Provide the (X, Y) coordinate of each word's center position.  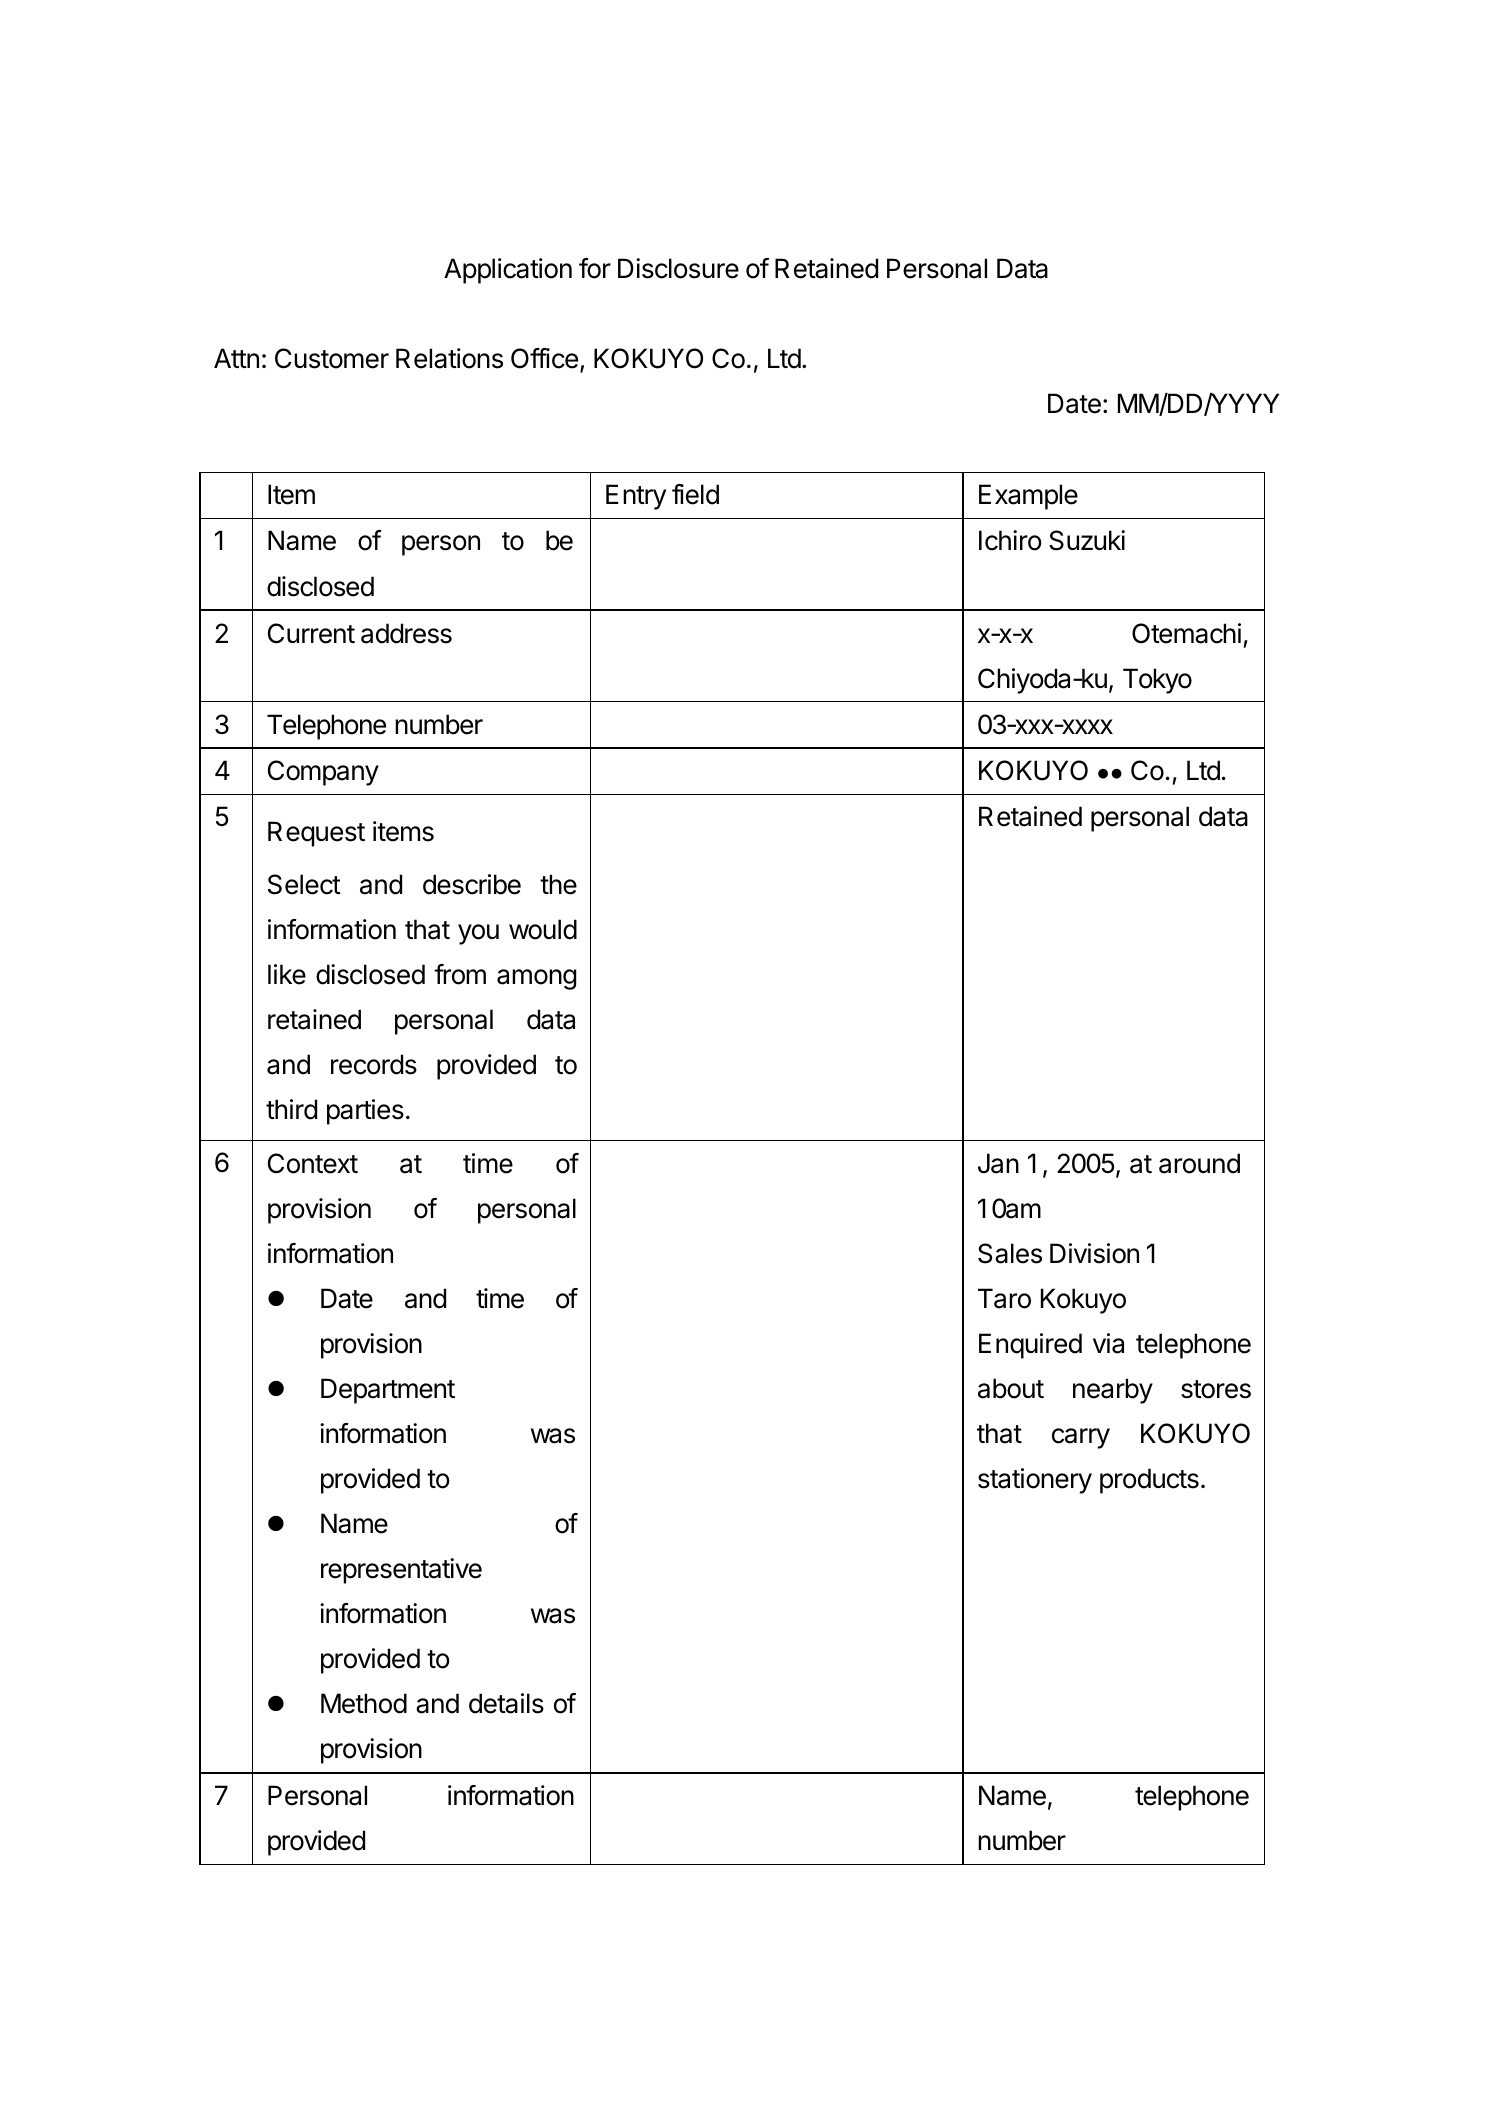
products (1149, 1481)
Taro (1004, 1298)
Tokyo (1157, 681)
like (287, 974)
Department (388, 1391)
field (695, 494)
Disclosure (678, 268)
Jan (998, 1163)
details (506, 1703)
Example (1028, 497)
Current (311, 633)
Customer (332, 358)
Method (364, 1703)
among (536, 979)
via (1108, 1343)
